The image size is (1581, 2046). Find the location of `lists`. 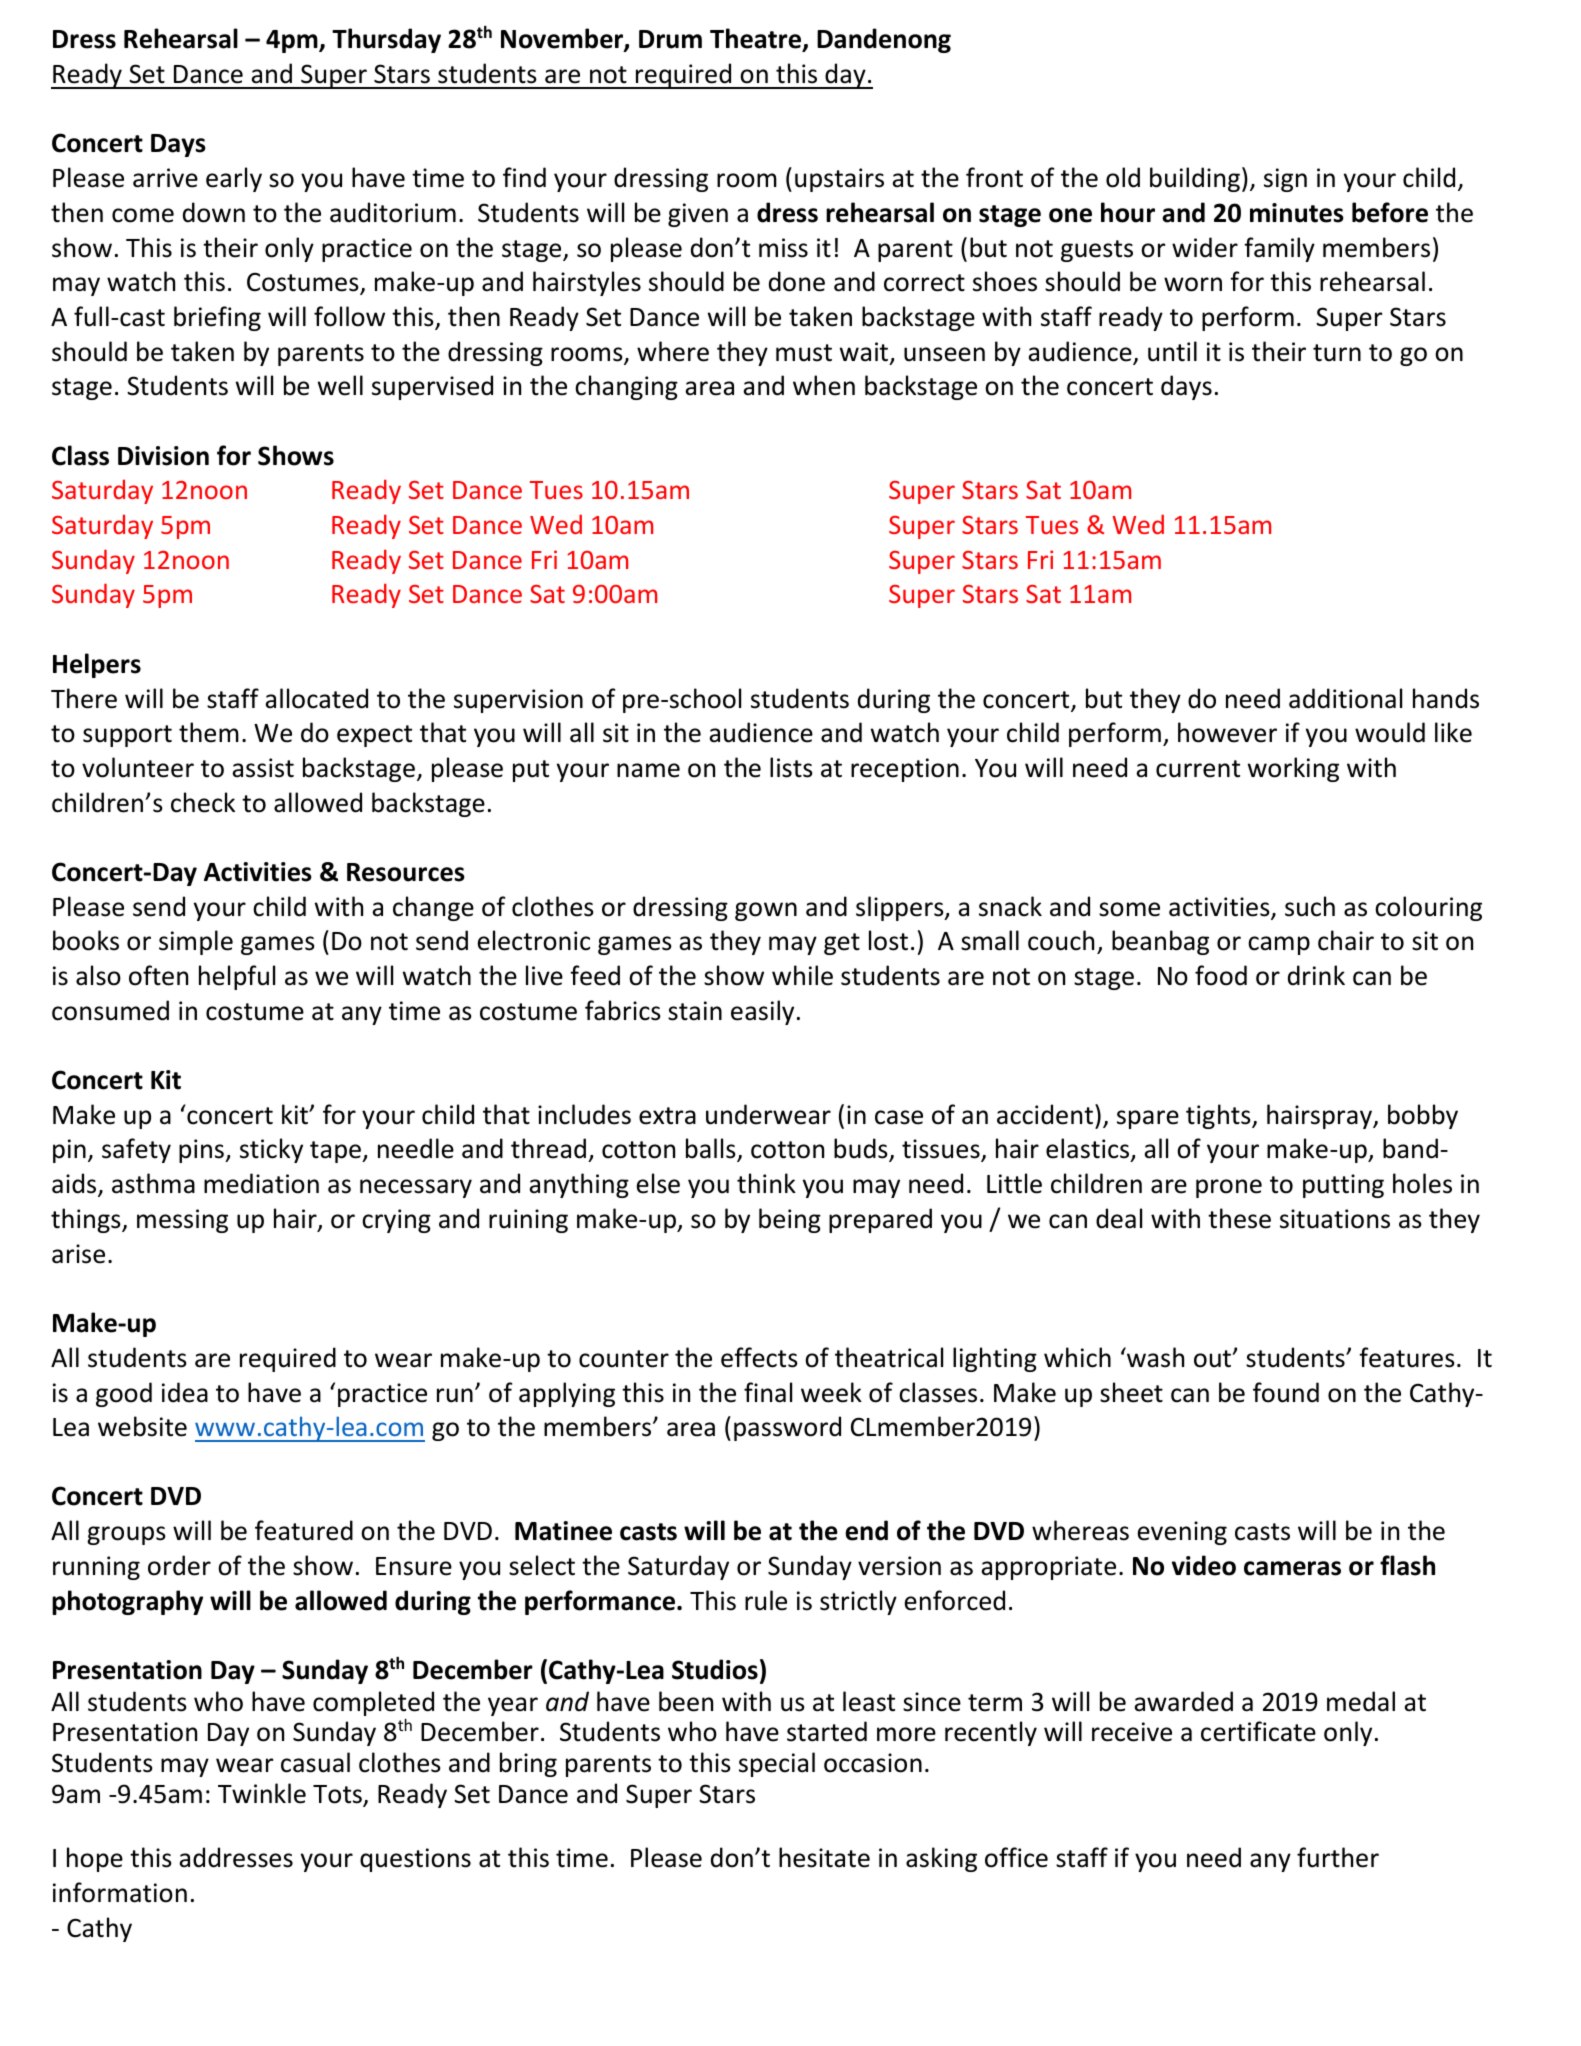

lists is located at coordinates (791, 767).
